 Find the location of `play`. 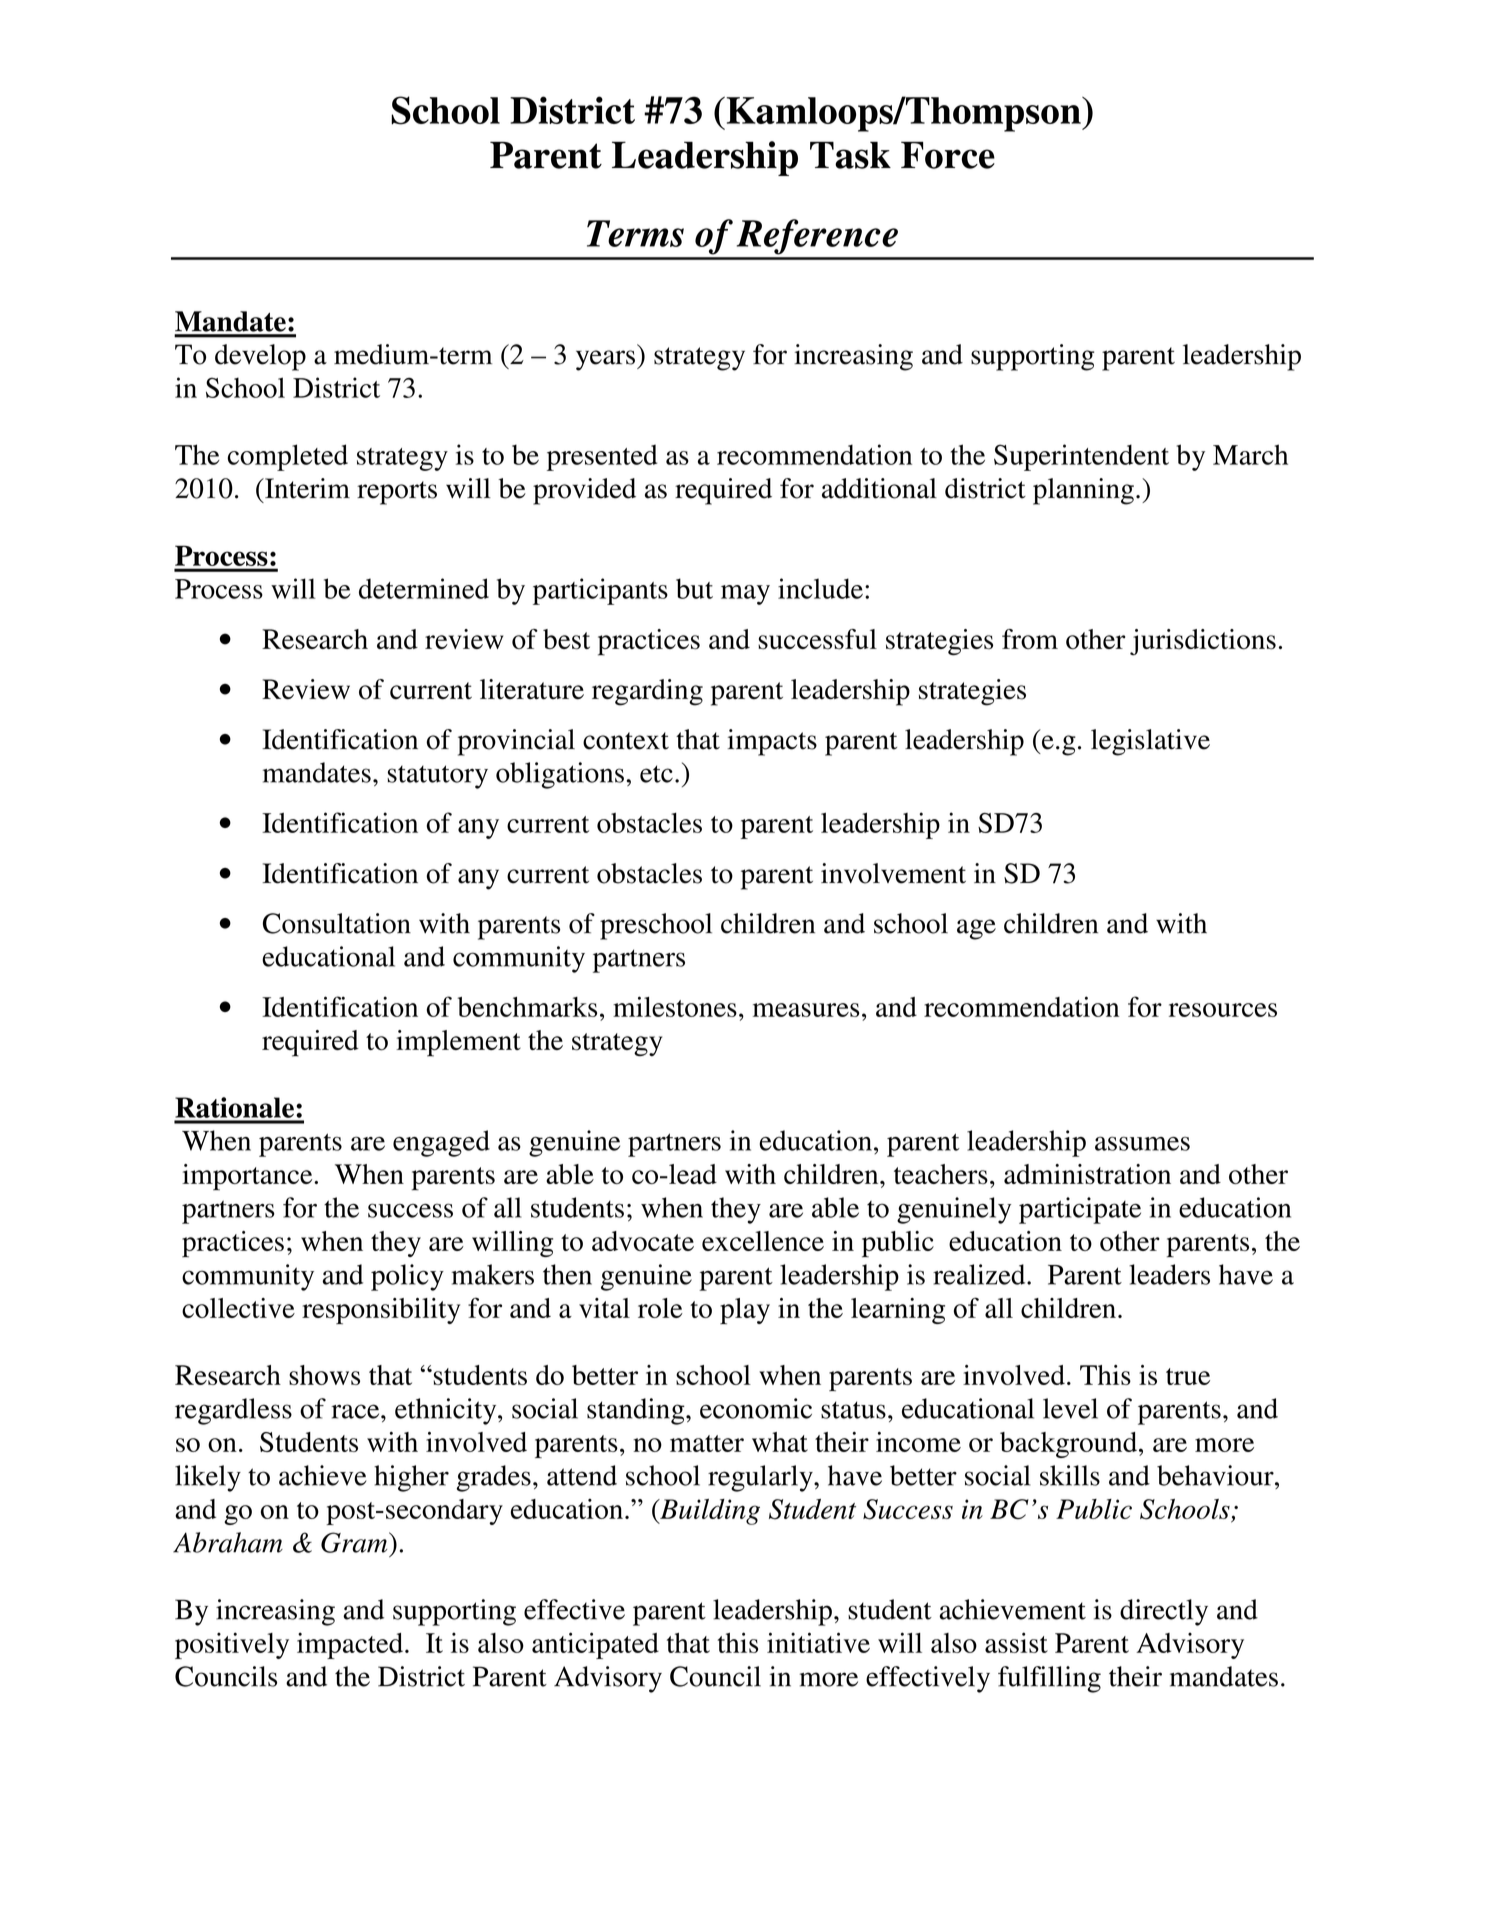

play is located at coordinates (745, 1311).
